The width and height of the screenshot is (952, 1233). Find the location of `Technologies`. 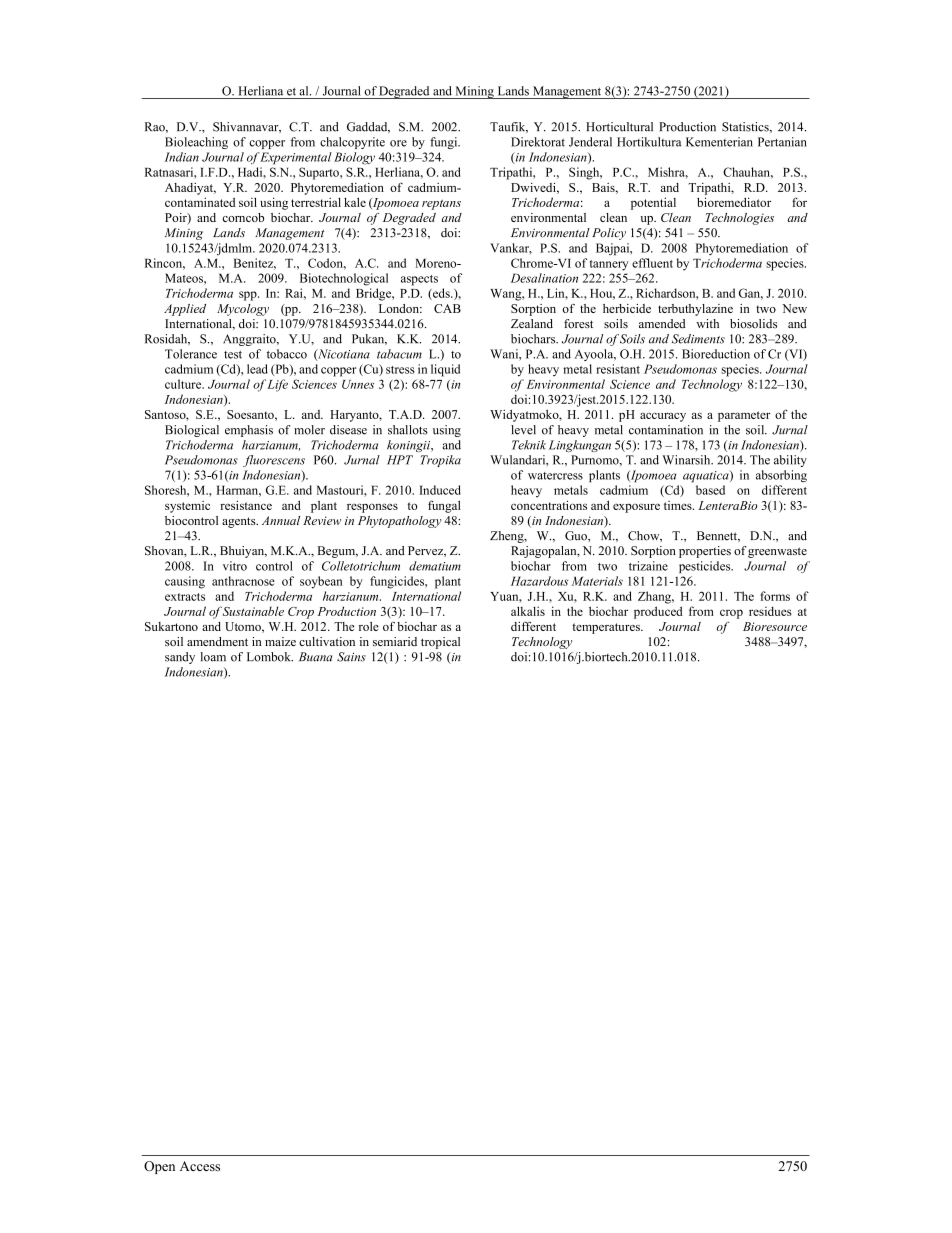

Technologies is located at coordinates (740, 219).
